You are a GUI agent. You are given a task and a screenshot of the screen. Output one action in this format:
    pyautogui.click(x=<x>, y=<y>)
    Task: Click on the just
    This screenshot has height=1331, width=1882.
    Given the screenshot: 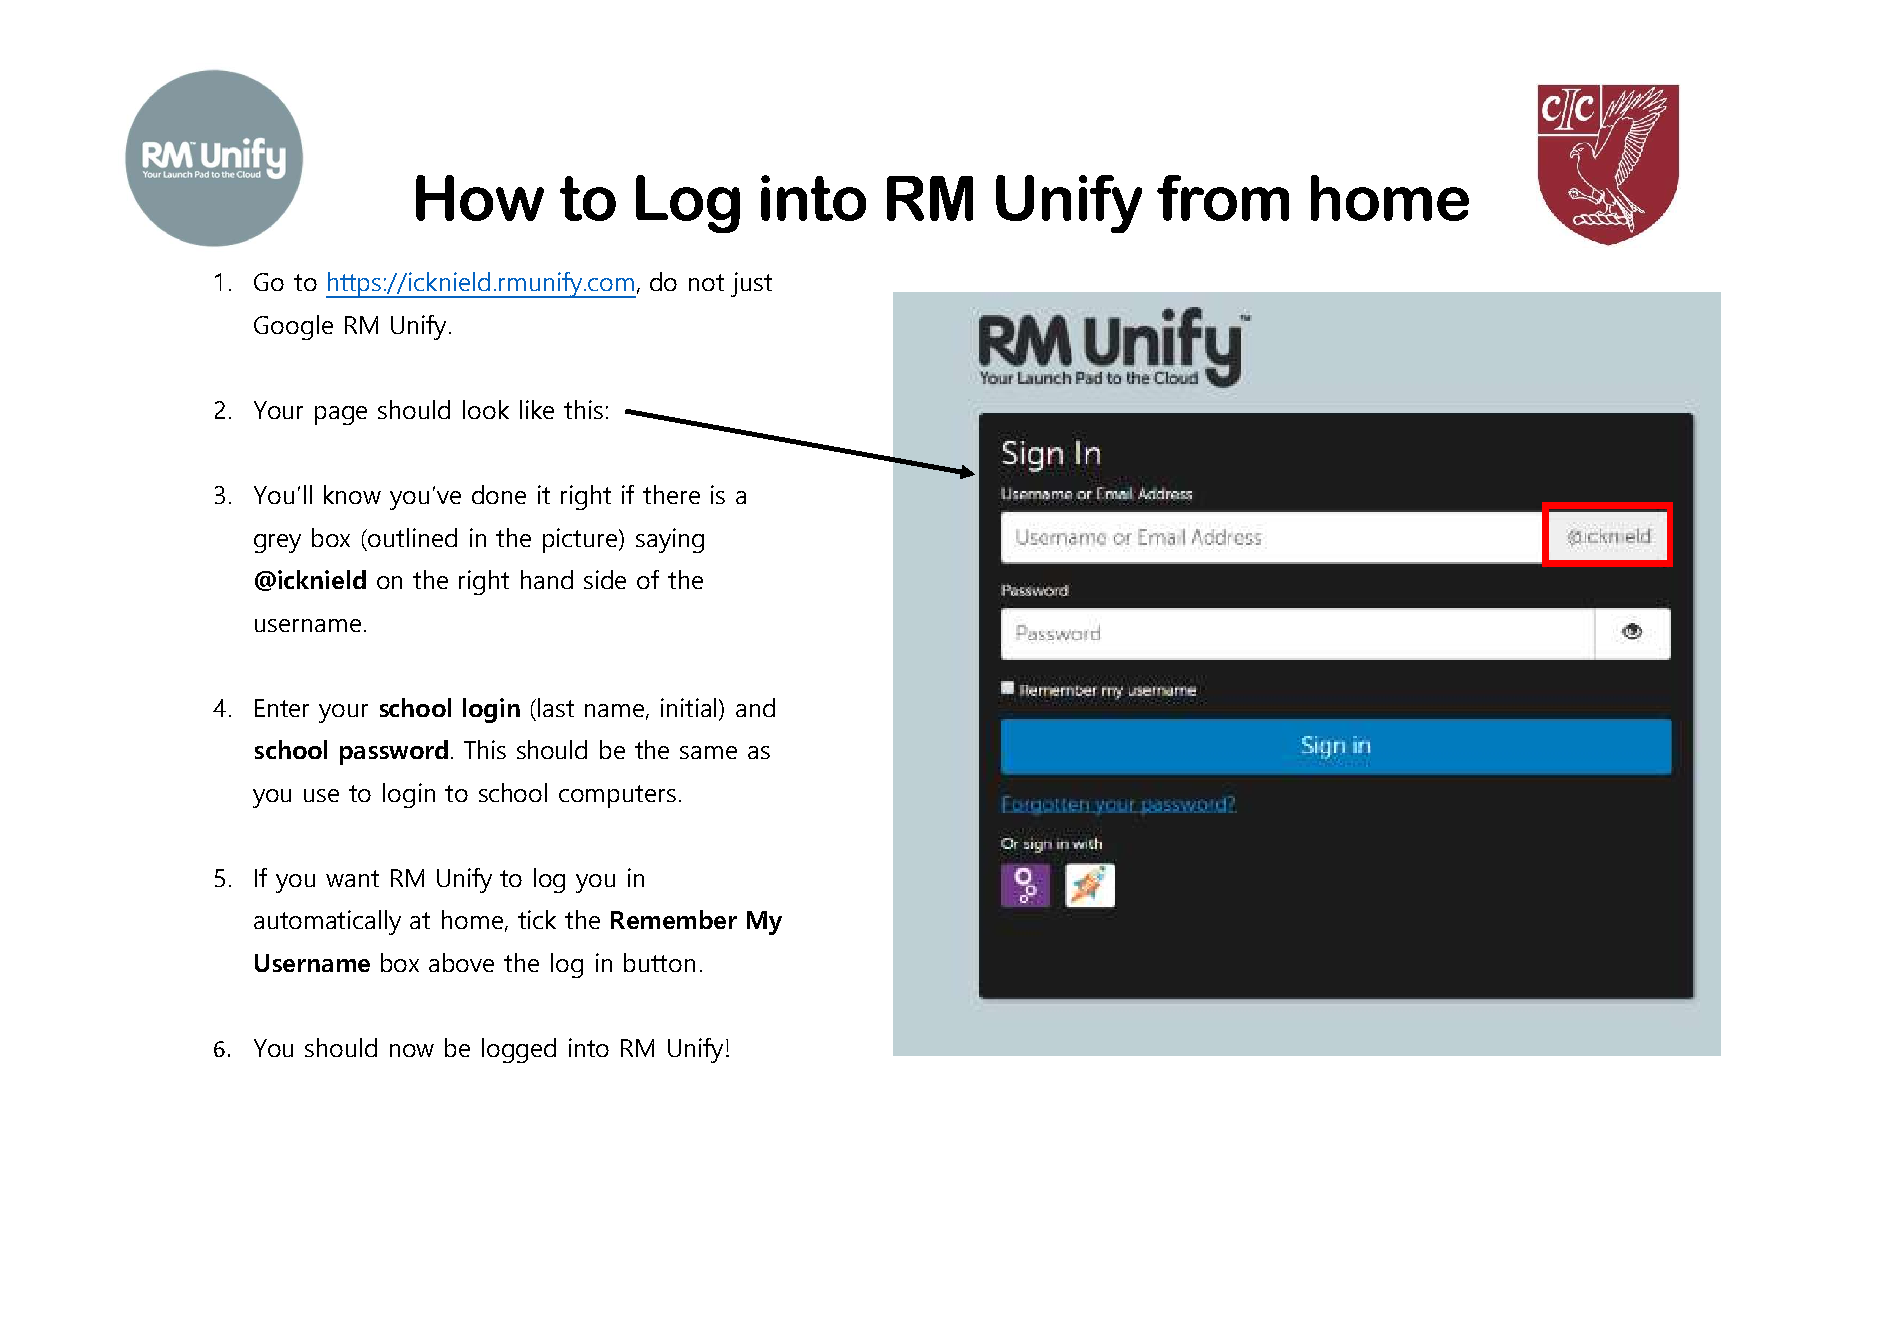 What is the action you would take?
    pyautogui.click(x=751, y=284)
